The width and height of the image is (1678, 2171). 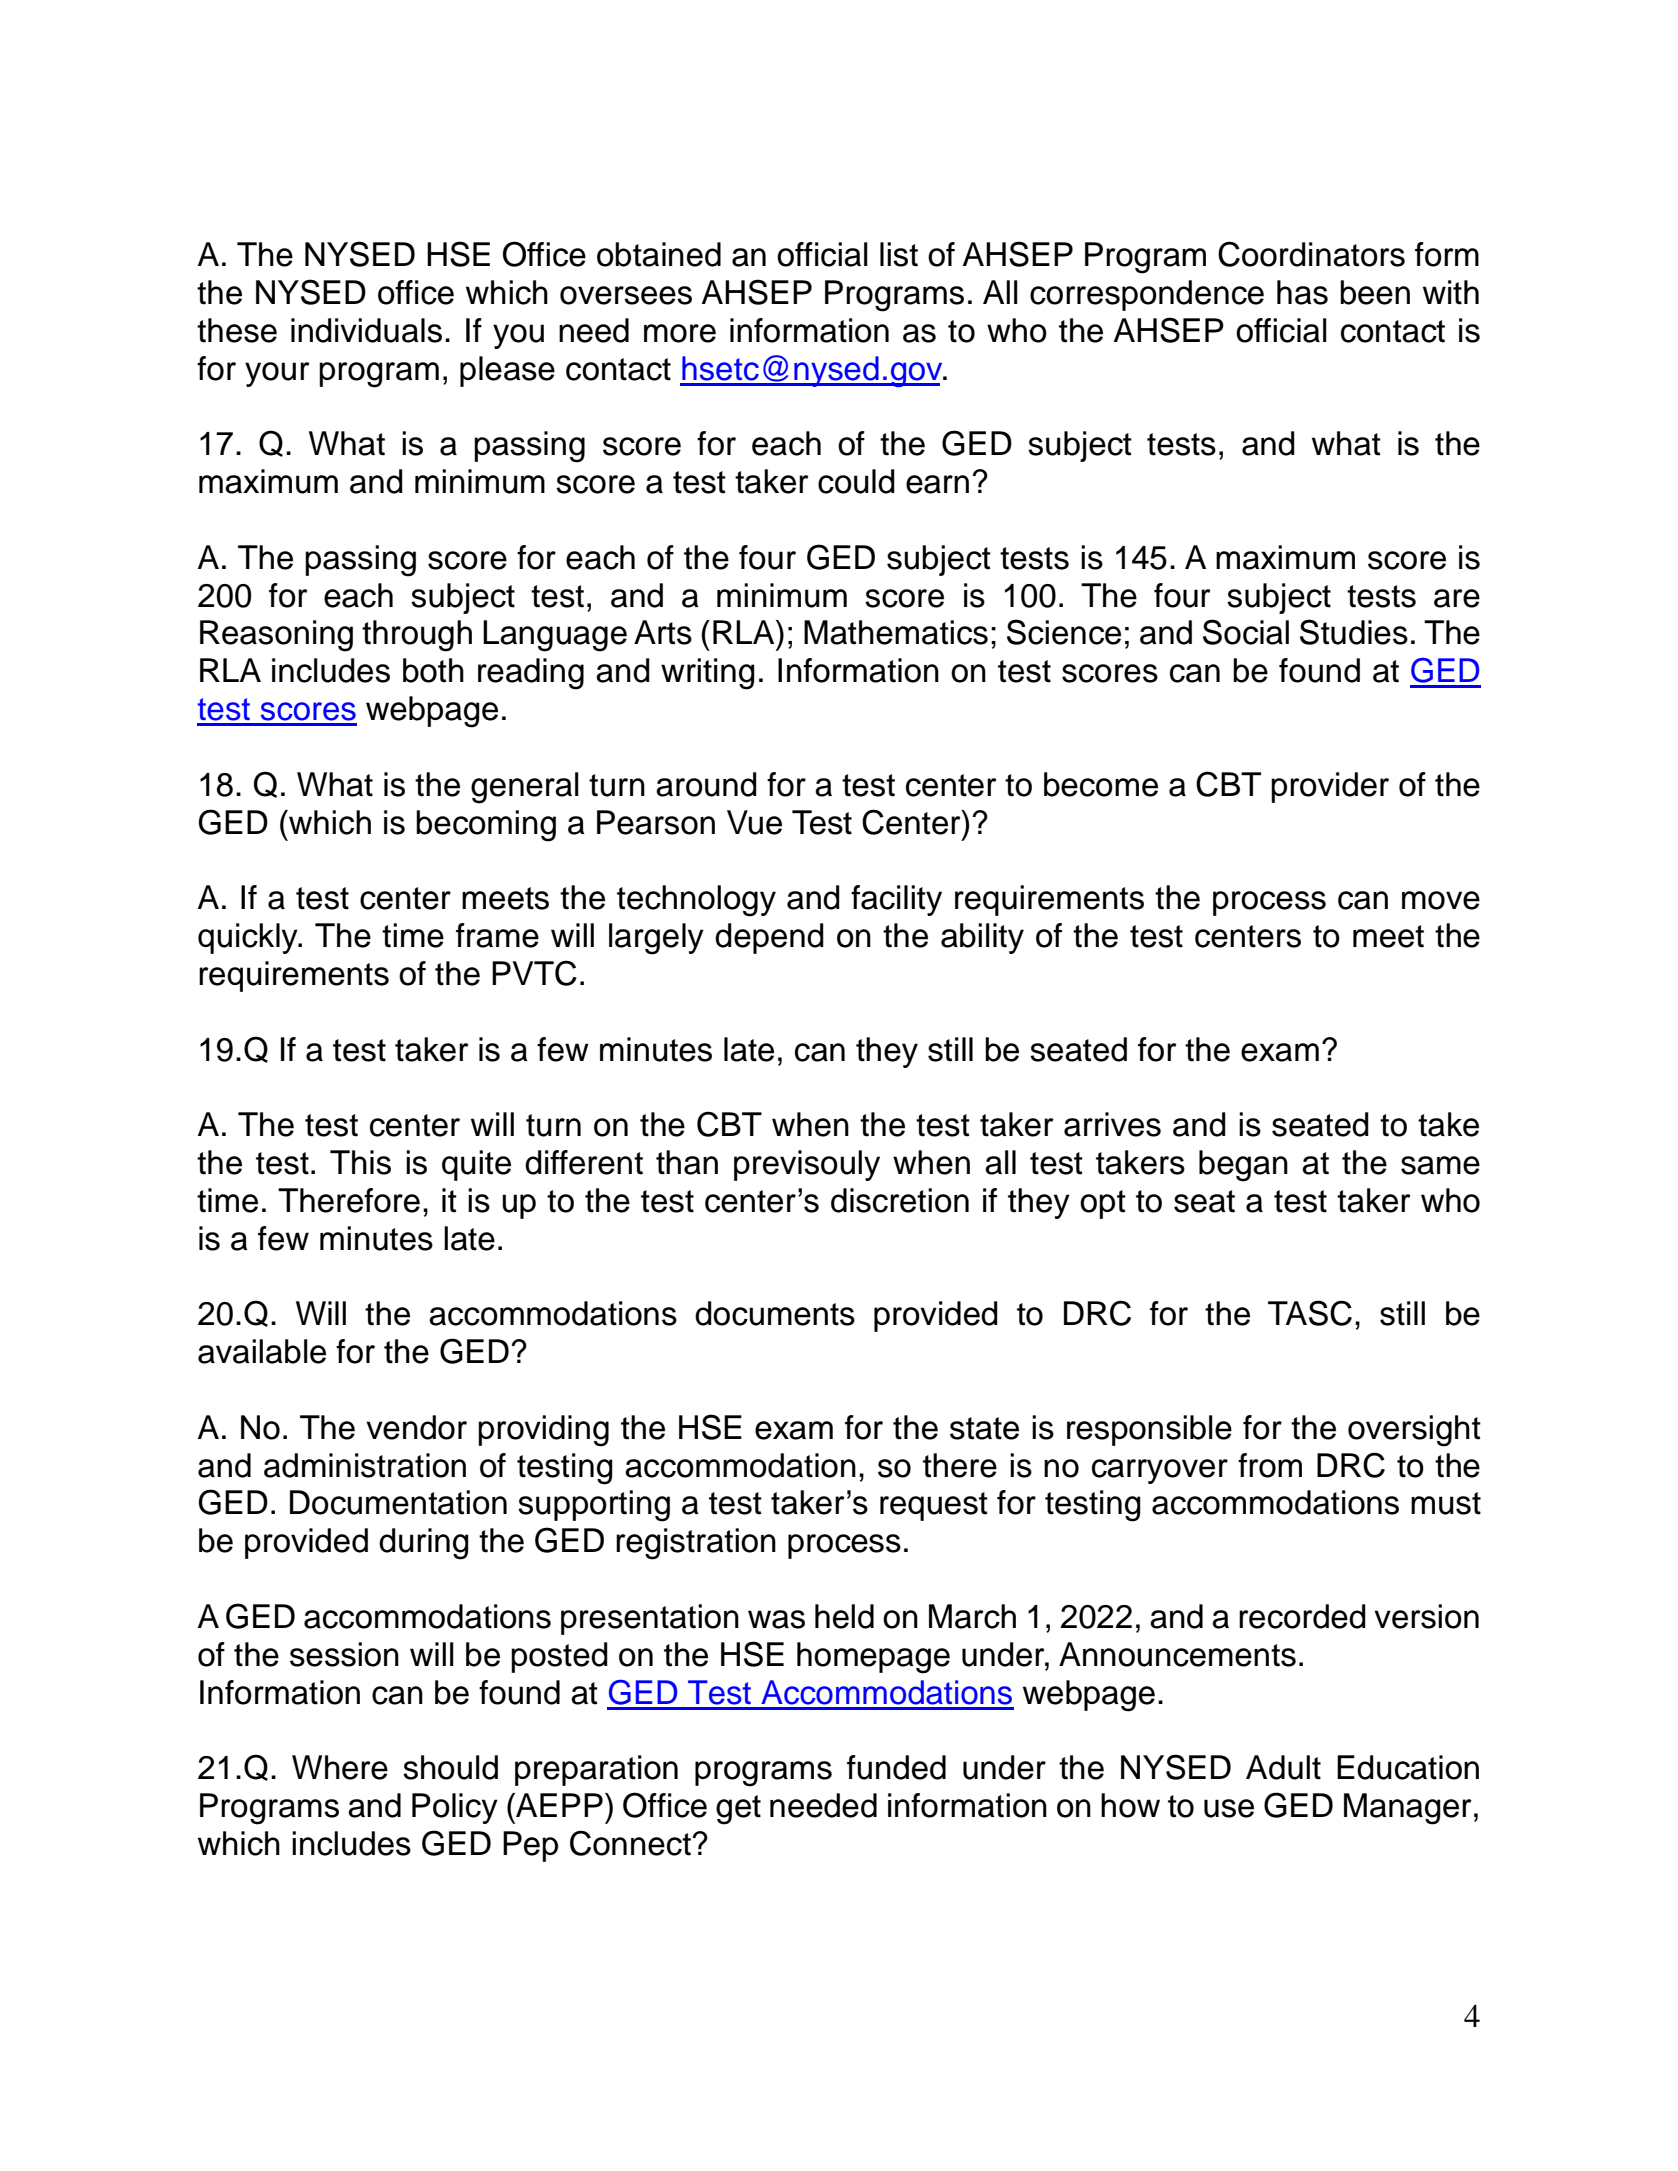 What do you see at coordinates (360, 1162) in the image?
I see `This` at bounding box center [360, 1162].
